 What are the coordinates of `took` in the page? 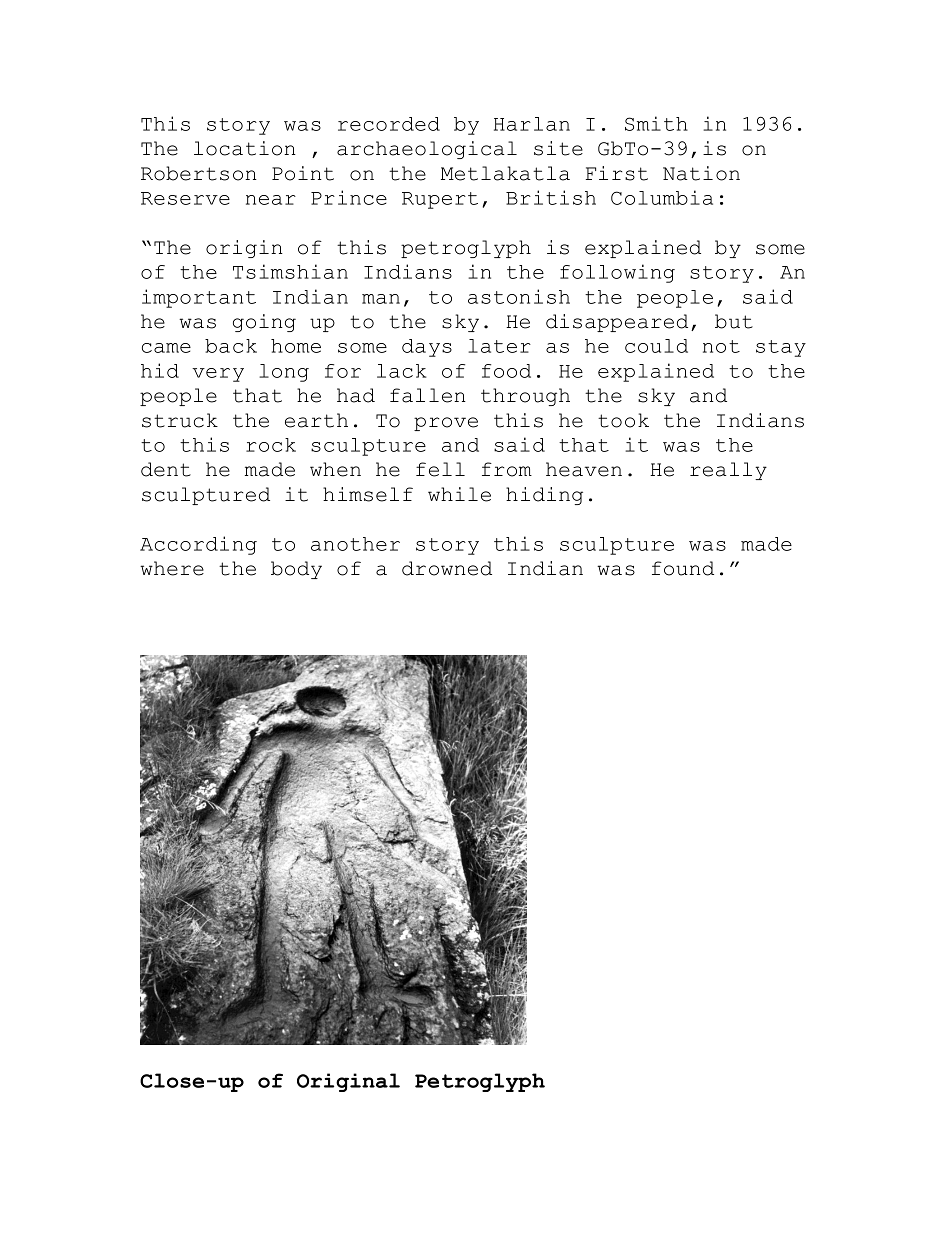 It's located at (623, 420).
